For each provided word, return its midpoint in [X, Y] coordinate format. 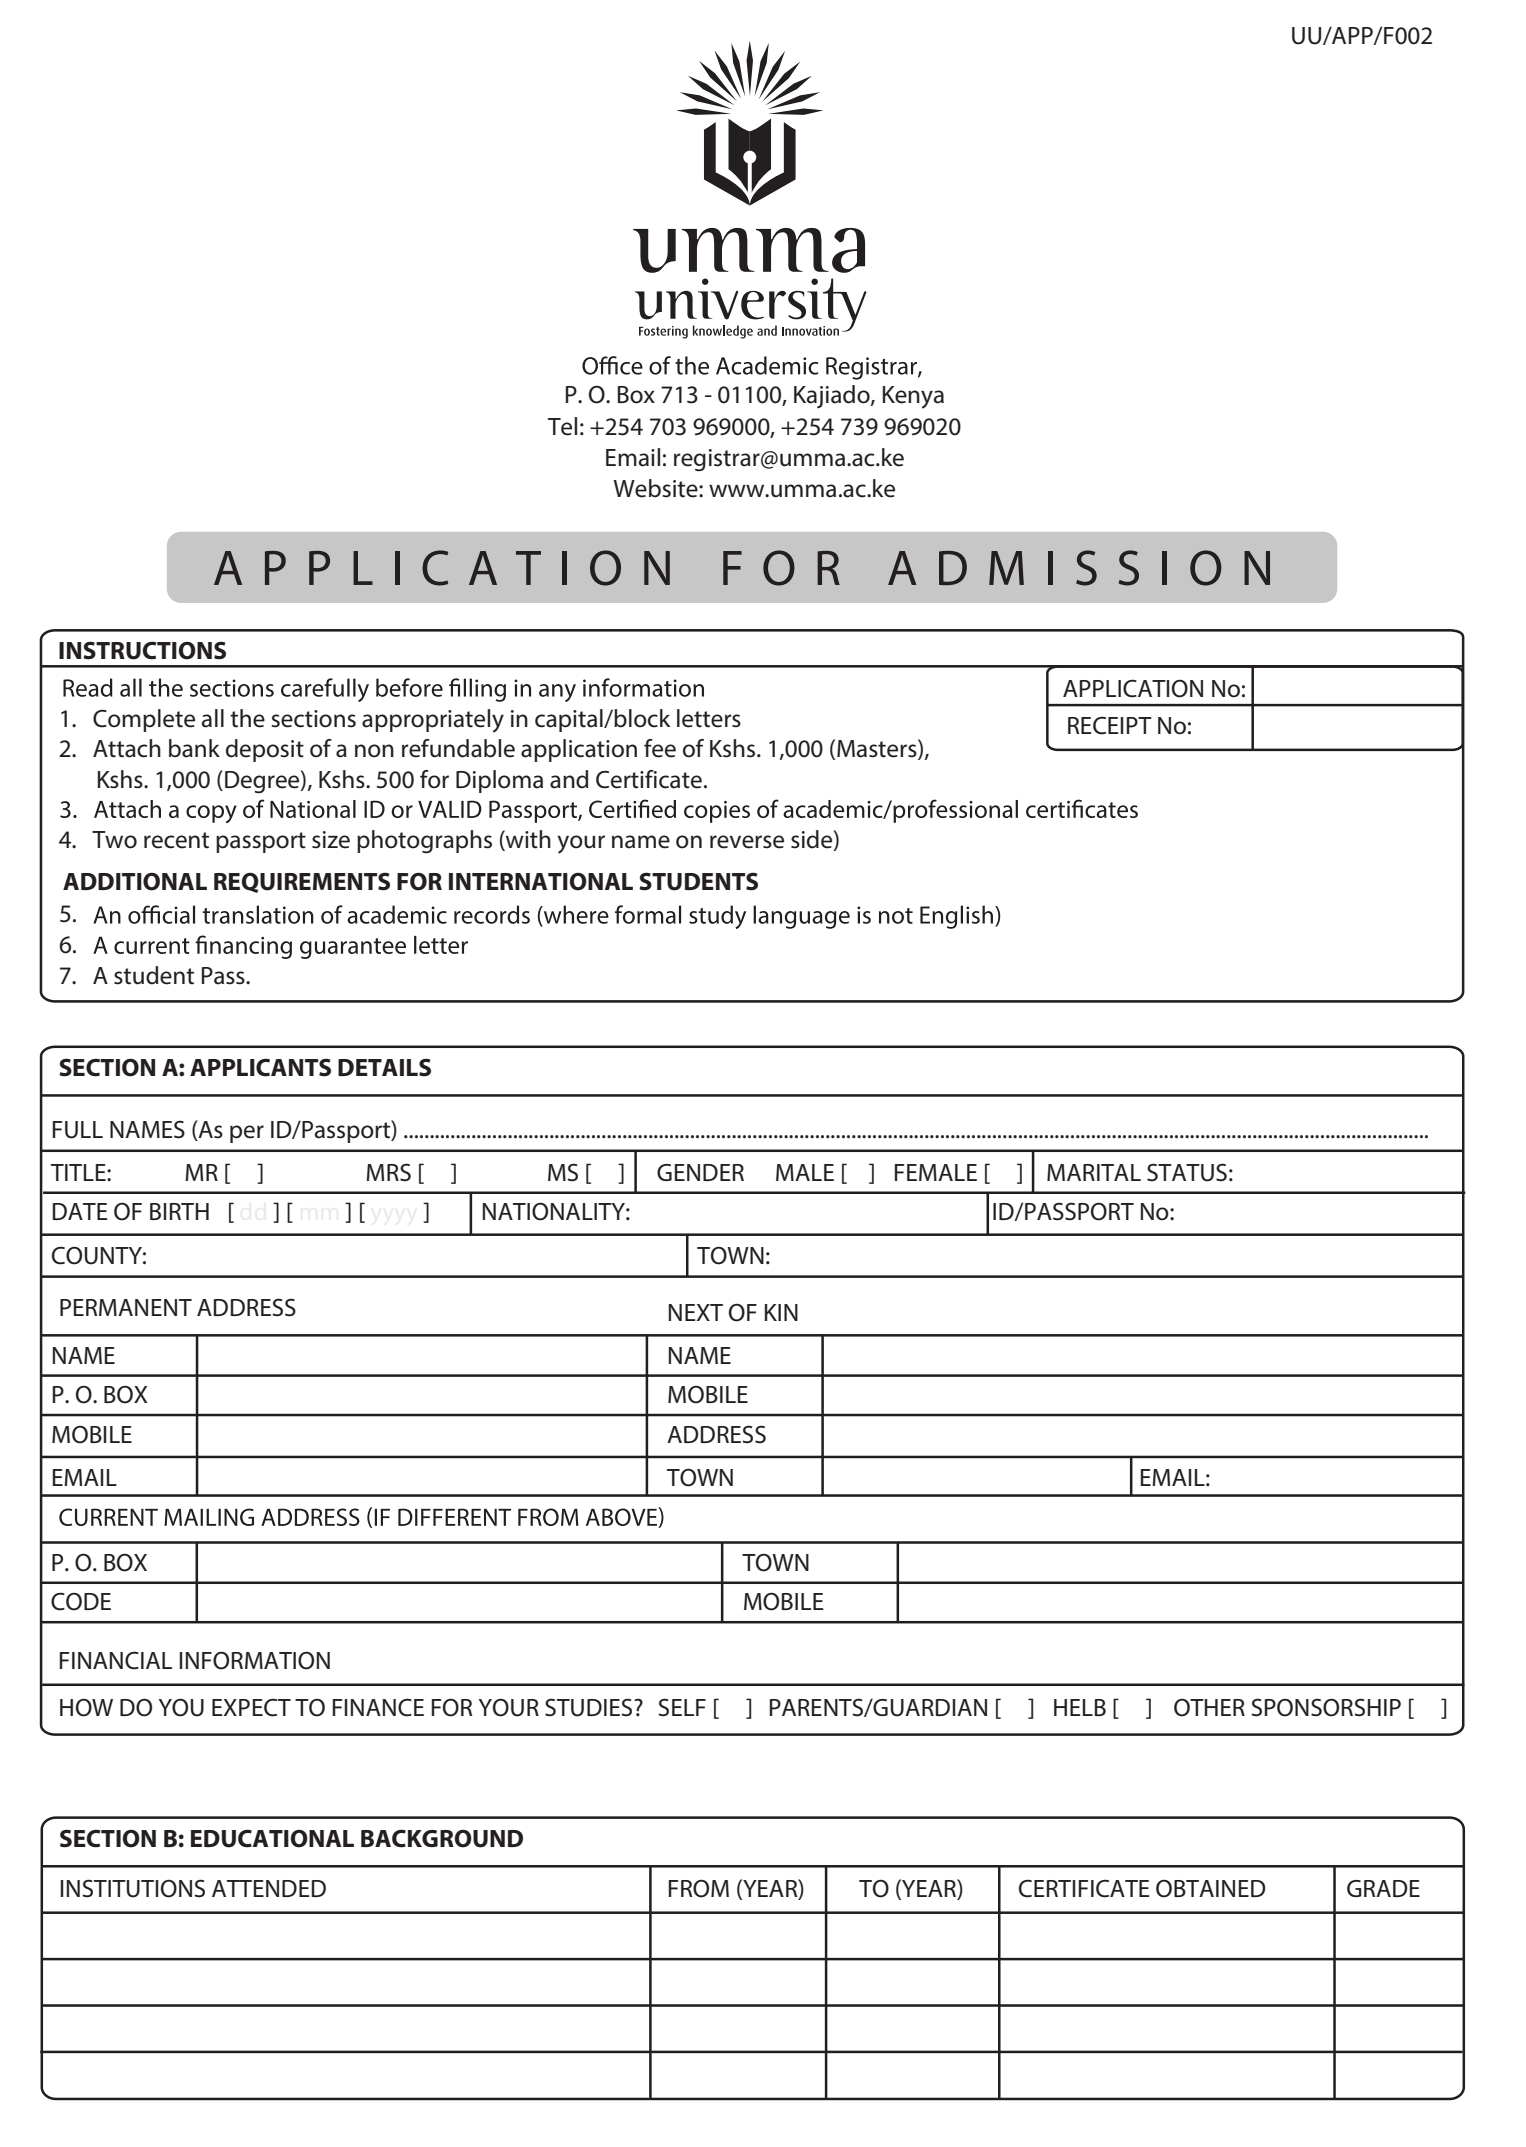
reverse [747, 842]
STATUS [1187, 1172]
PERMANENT [126, 1307]
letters [709, 718]
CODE [81, 1601]
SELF [682, 1707]
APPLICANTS [260, 1067]
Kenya [913, 397]
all [213, 718]
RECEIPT [1110, 725]
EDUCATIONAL [272, 1838]
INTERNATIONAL [541, 882]
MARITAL [1094, 1172]
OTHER [1209, 1708]
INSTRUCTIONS [142, 650]
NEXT [696, 1312]
